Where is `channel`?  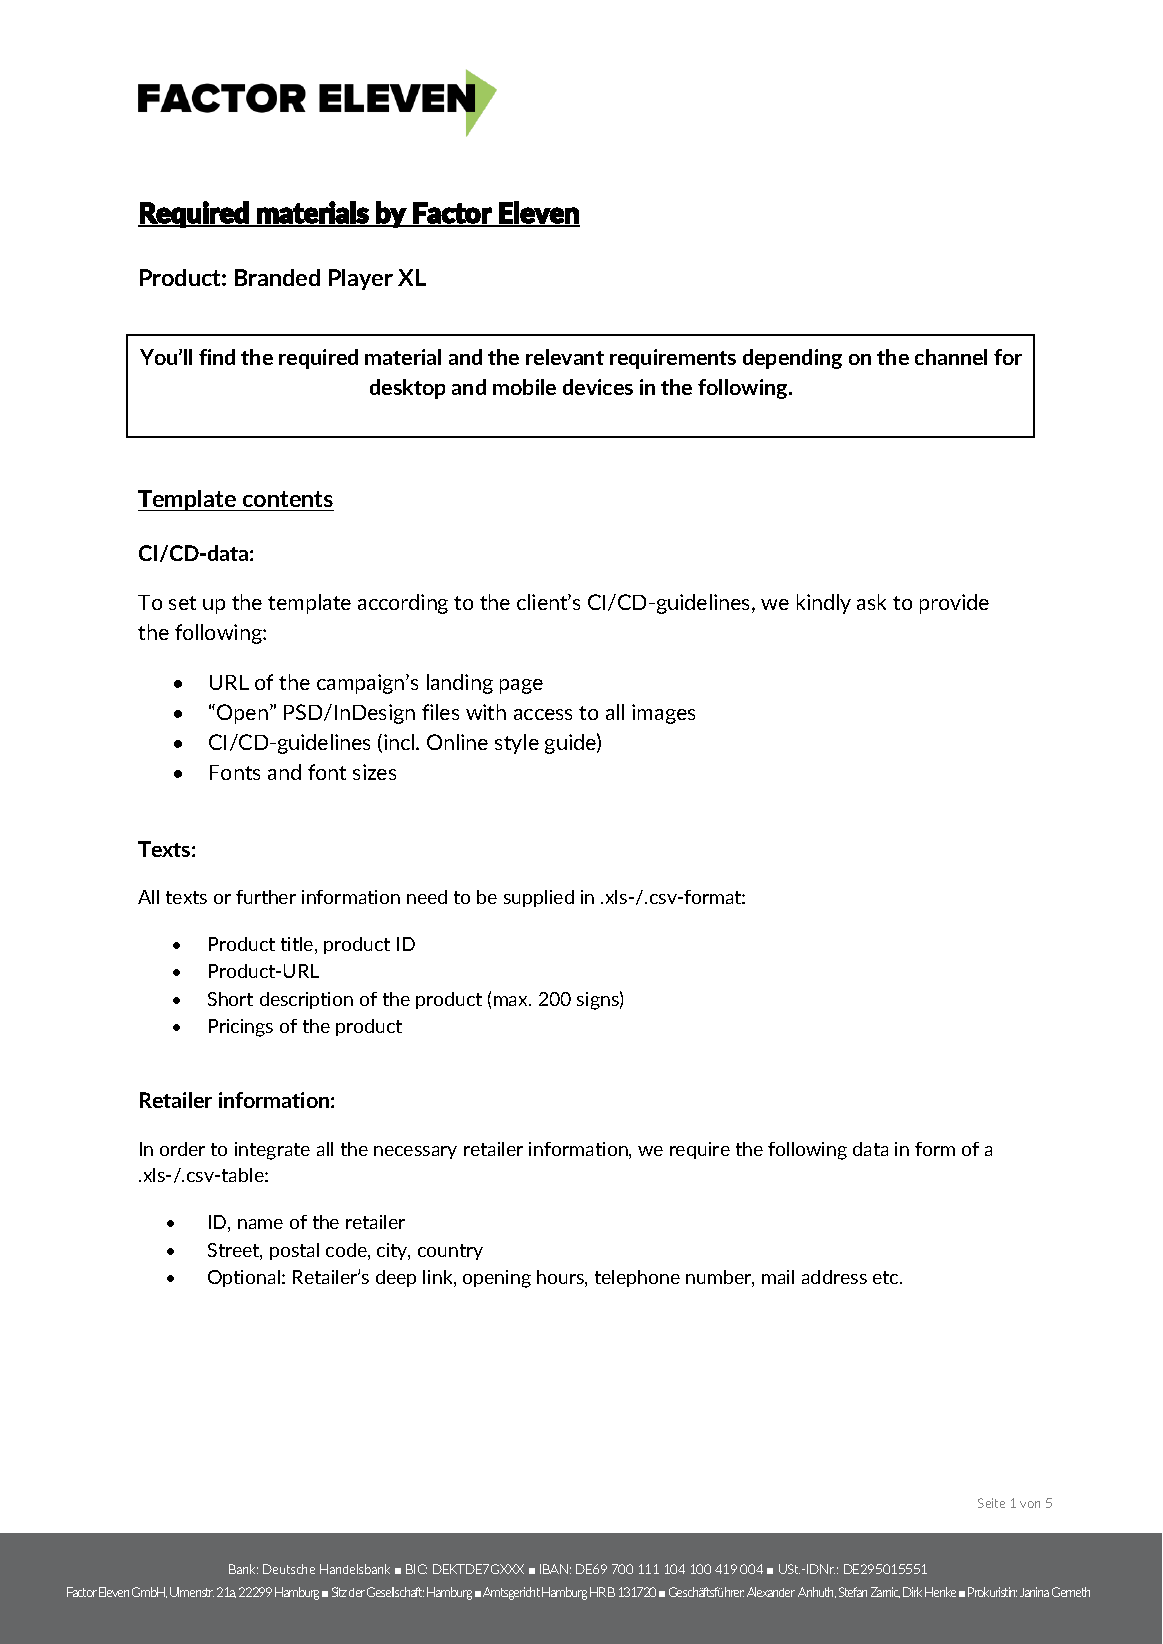
channel is located at coordinates (951, 357).
